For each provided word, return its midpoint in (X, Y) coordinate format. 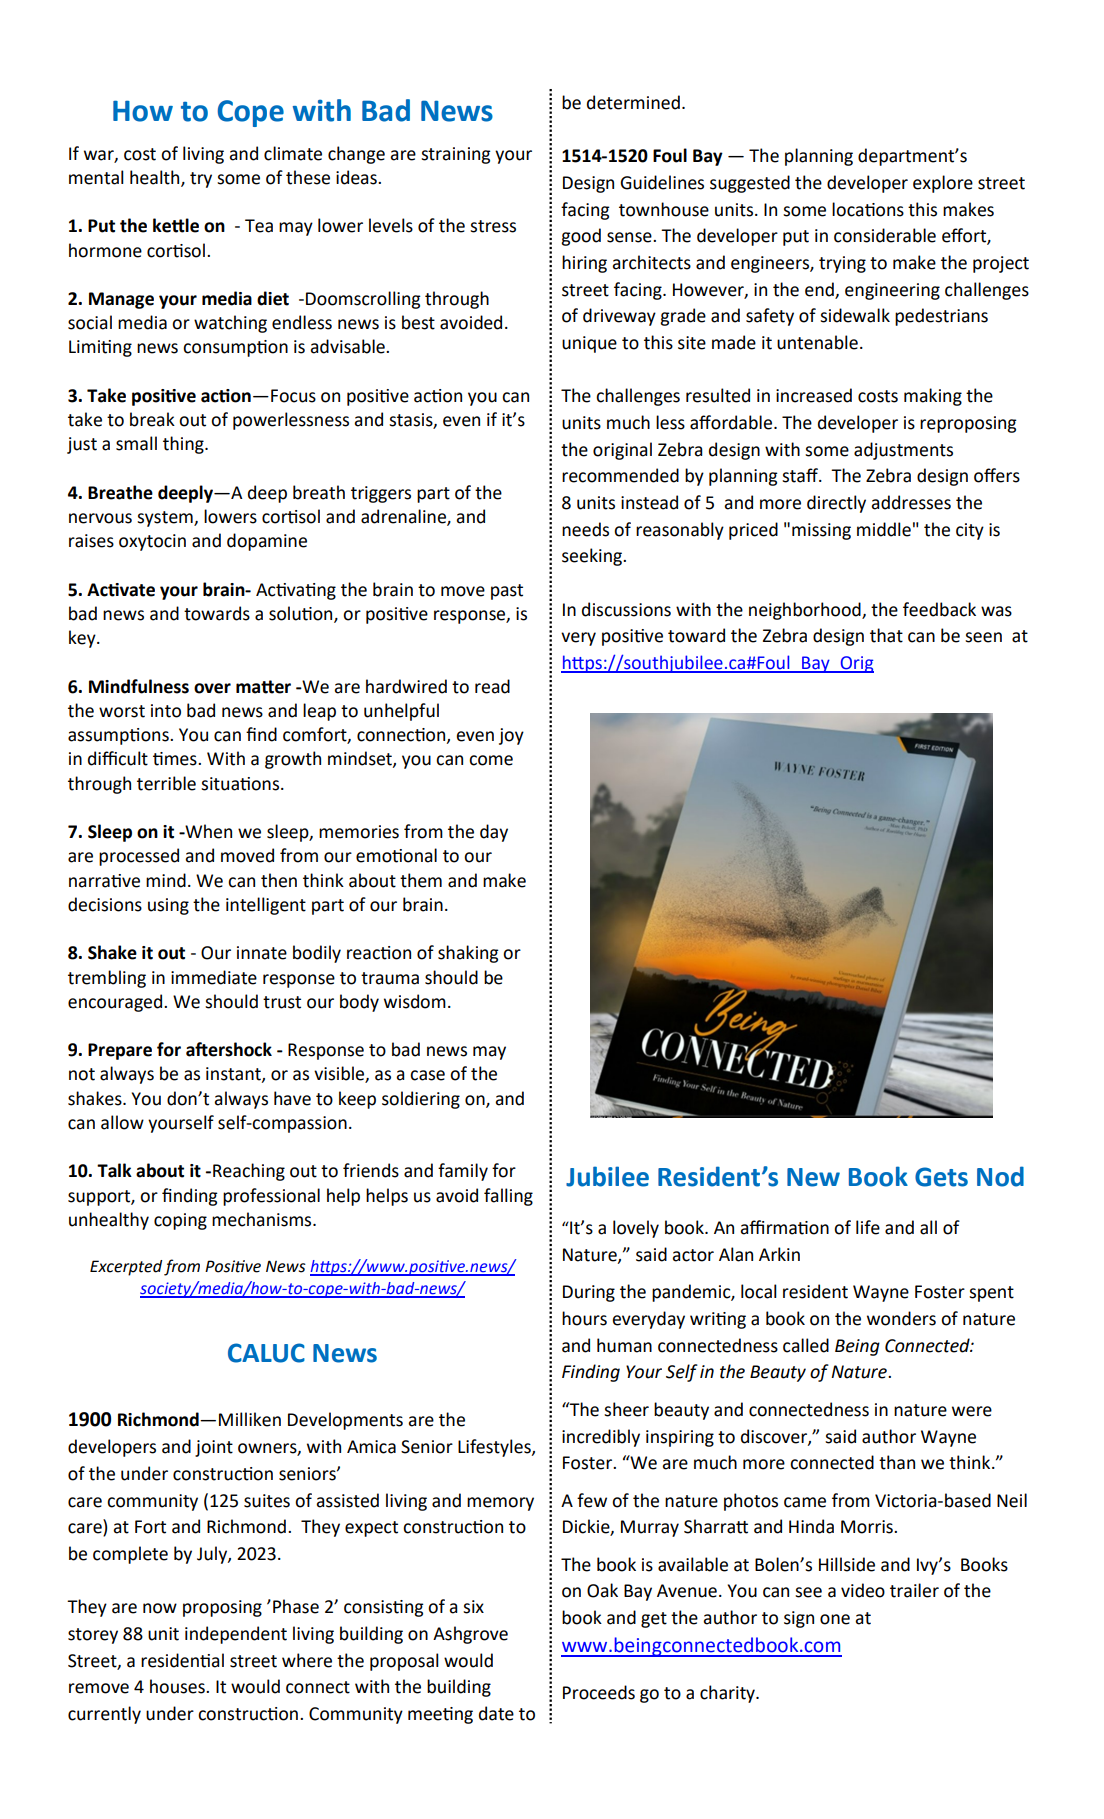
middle (884, 529)
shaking (468, 954)
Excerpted (126, 1268)
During (589, 1293)
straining (456, 155)
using (168, 906)
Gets (941, 1177)
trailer (914, 1590)
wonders (901, 1318)
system (166, 519)
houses (178, 1686)
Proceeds (599, 1692)
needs (585, 529)
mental (96, 177)
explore (943, 184)
